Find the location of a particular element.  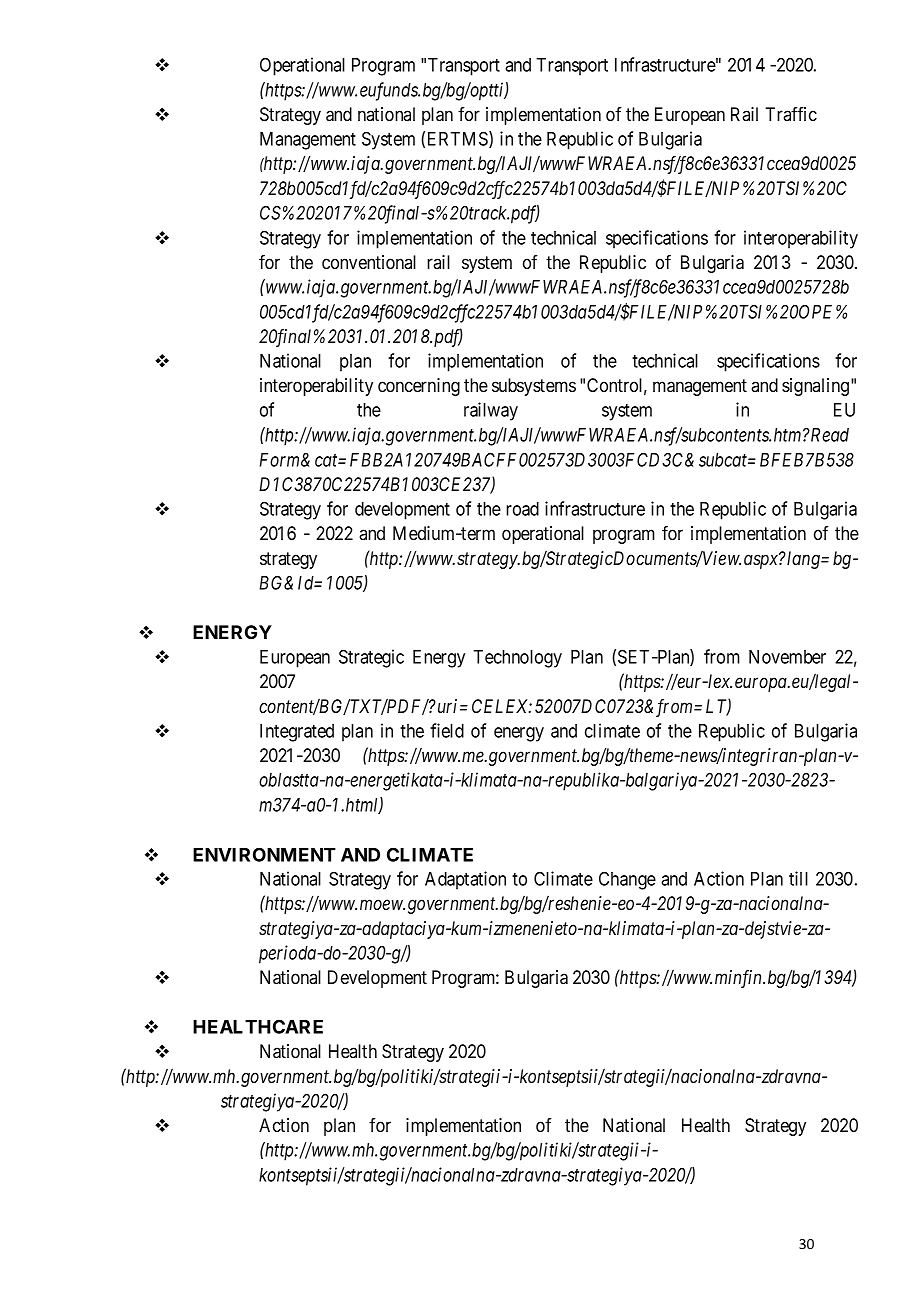

till is located at coordinates (798, 878).
